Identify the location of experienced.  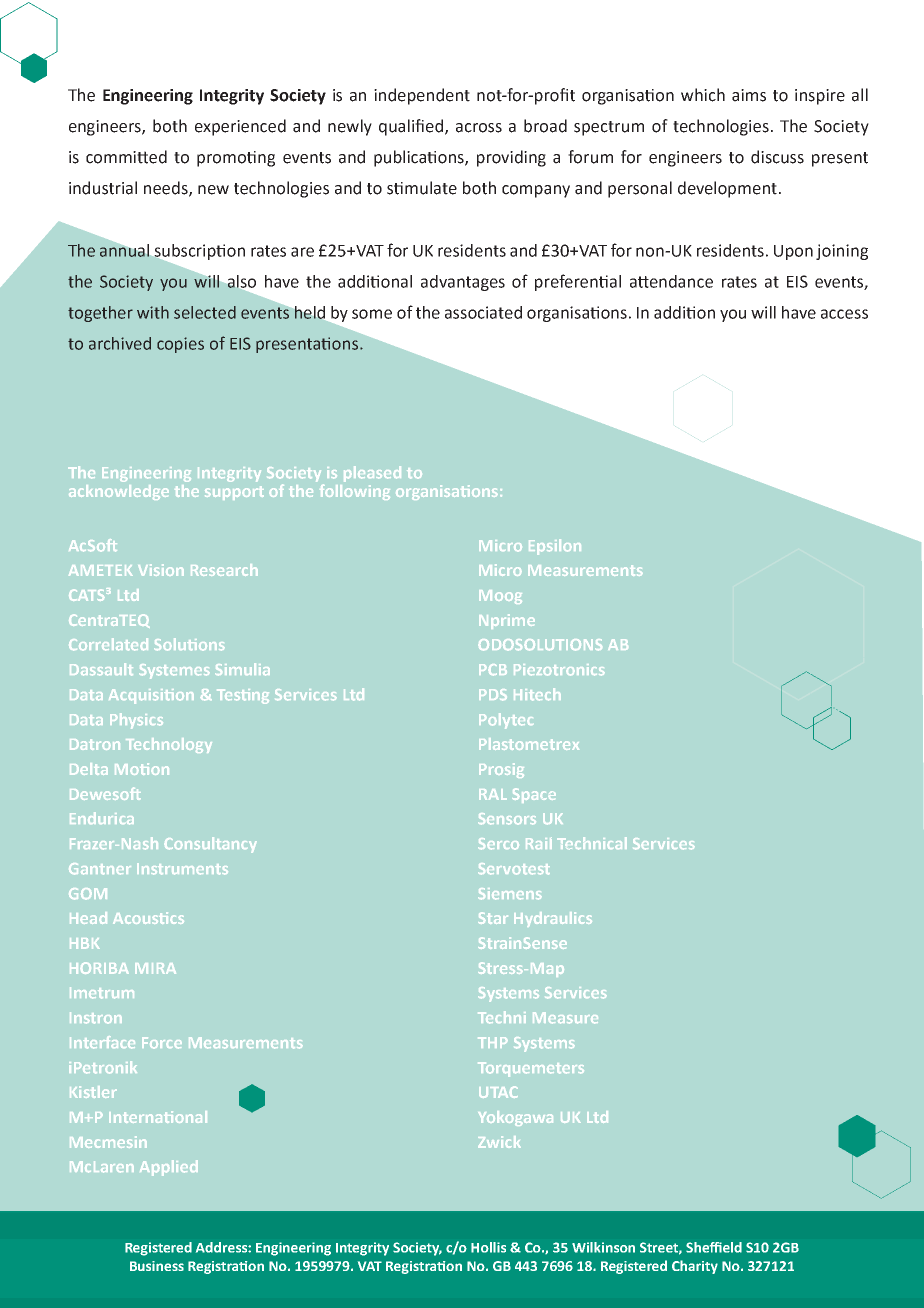
(240, 127).
